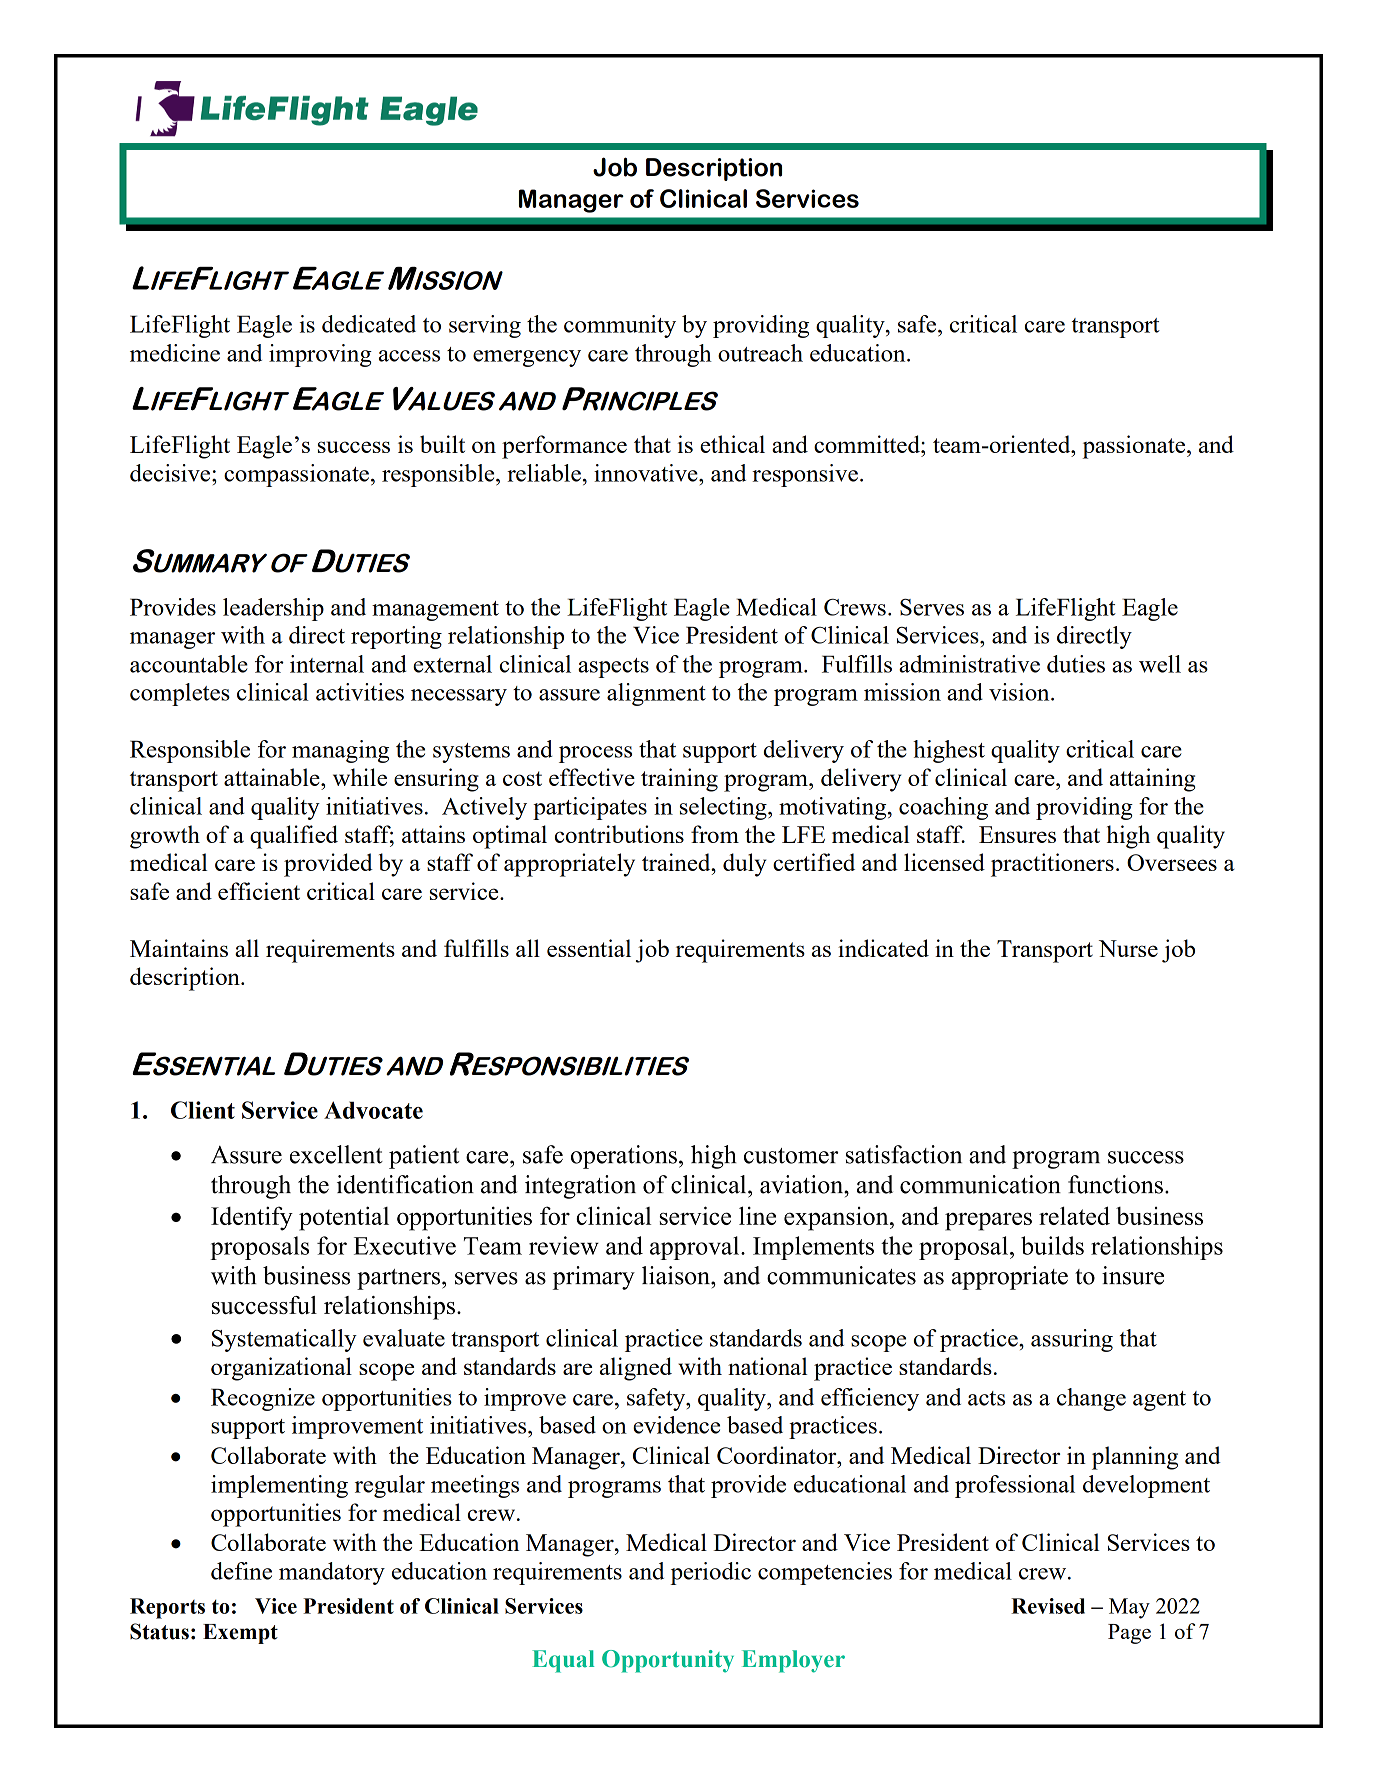 This image has width=1377, height=1782. What do you see at coordinates (179, 948) in the image?
I see `Maintains` at bounding box center [179, 948].
